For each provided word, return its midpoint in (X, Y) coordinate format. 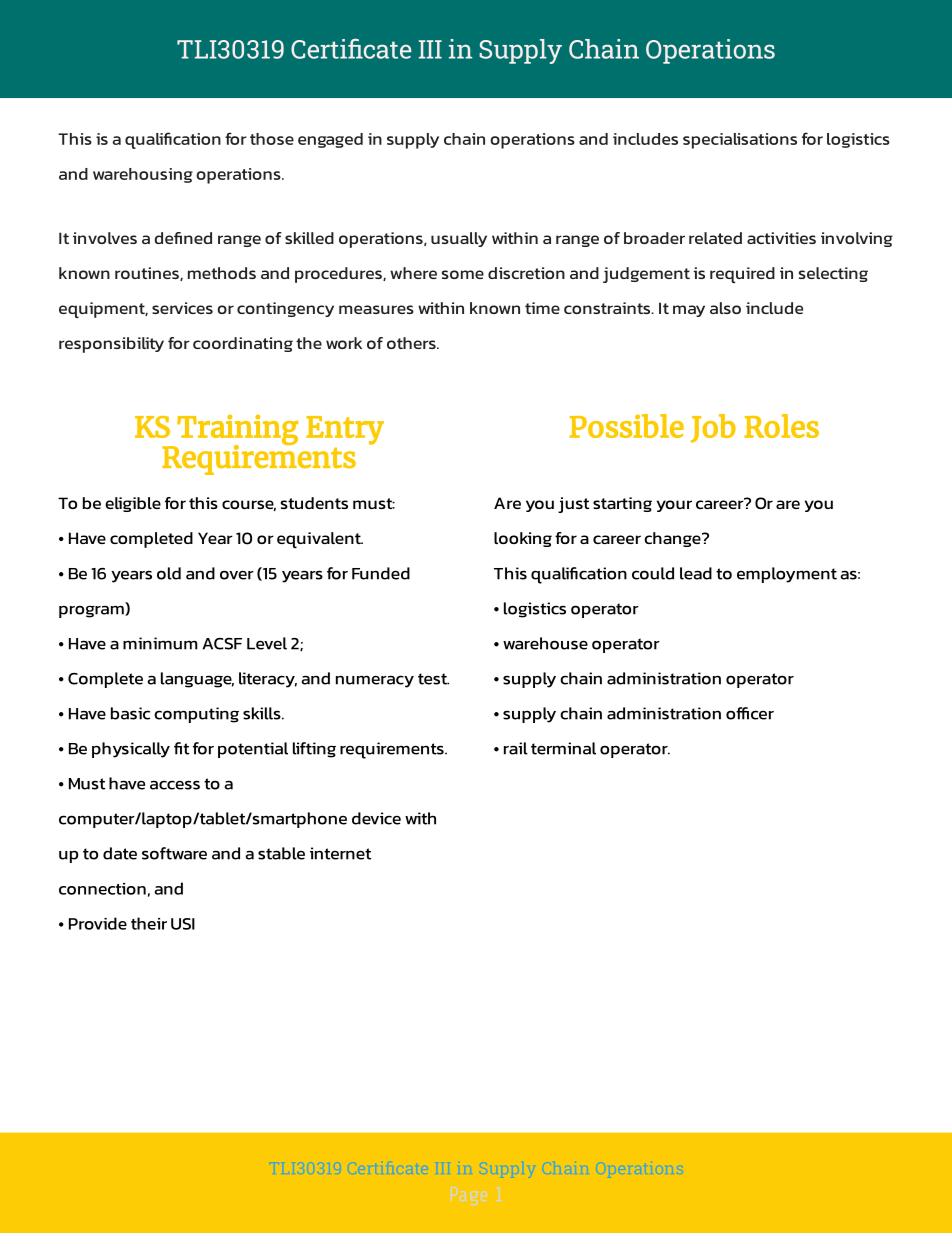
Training (236, 431)
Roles (781, 426)
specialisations (740, 141)
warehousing (143, 175)
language (197, 680)
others (412, 343)
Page (469, 1196)
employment (787, 575)
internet (340, 853)
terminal (563, 748)
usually (459, 239)
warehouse (545, 643)
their (149, 923)
